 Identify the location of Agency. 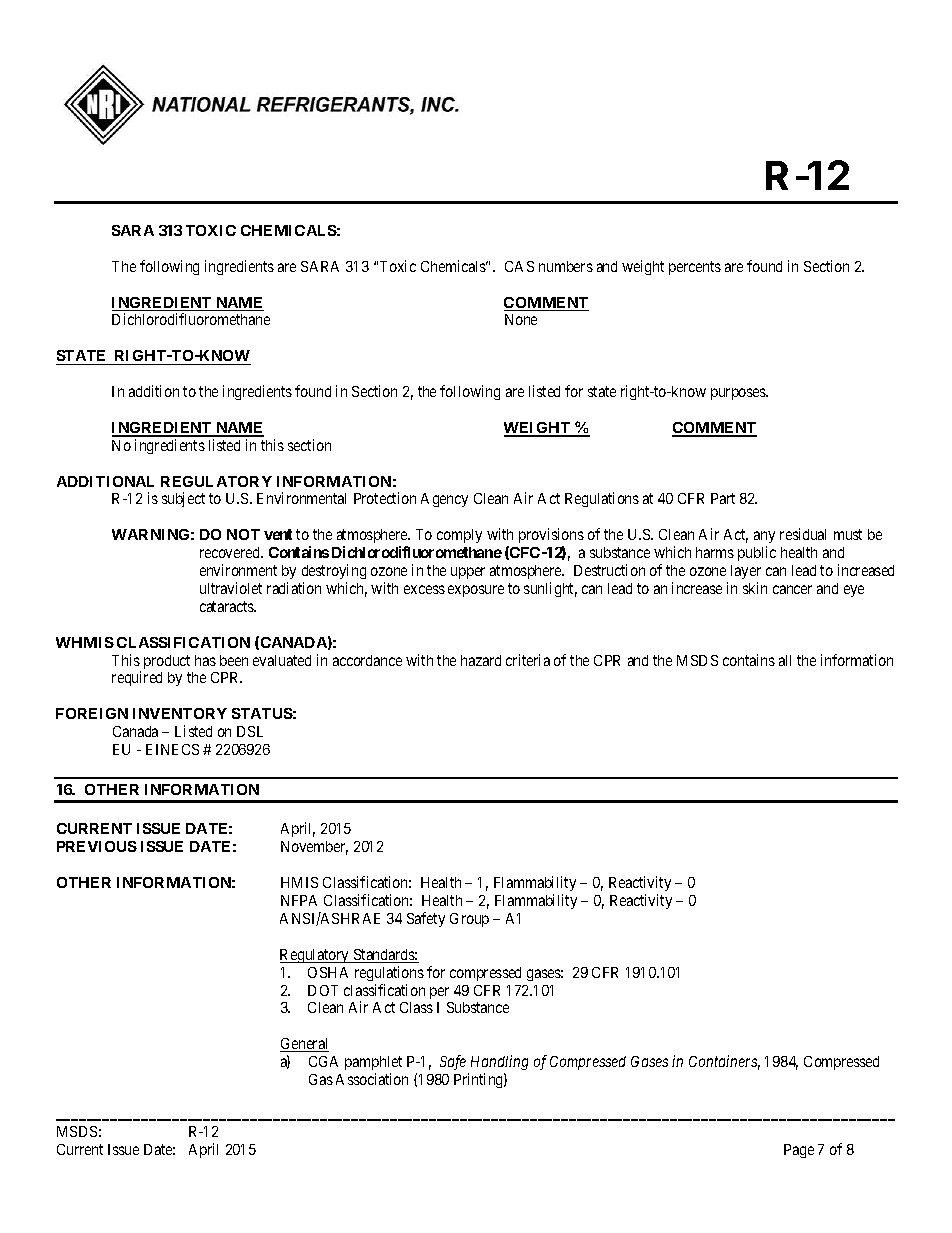
(444, 500).
